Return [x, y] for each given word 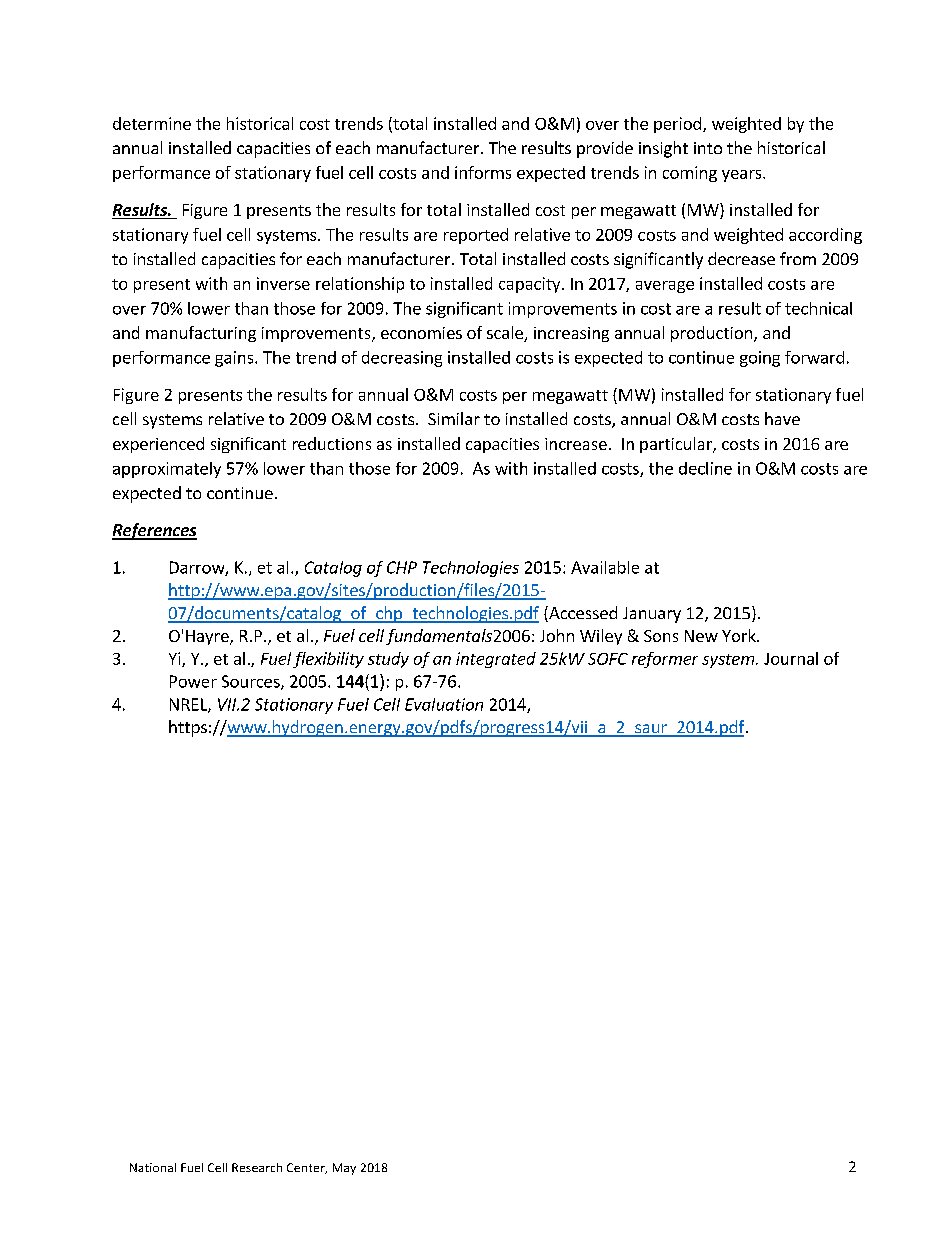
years [743, 176]
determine [152, 123]
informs [483, 172]
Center [307, 1168]
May [344, 1169]
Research [257, 1167]
